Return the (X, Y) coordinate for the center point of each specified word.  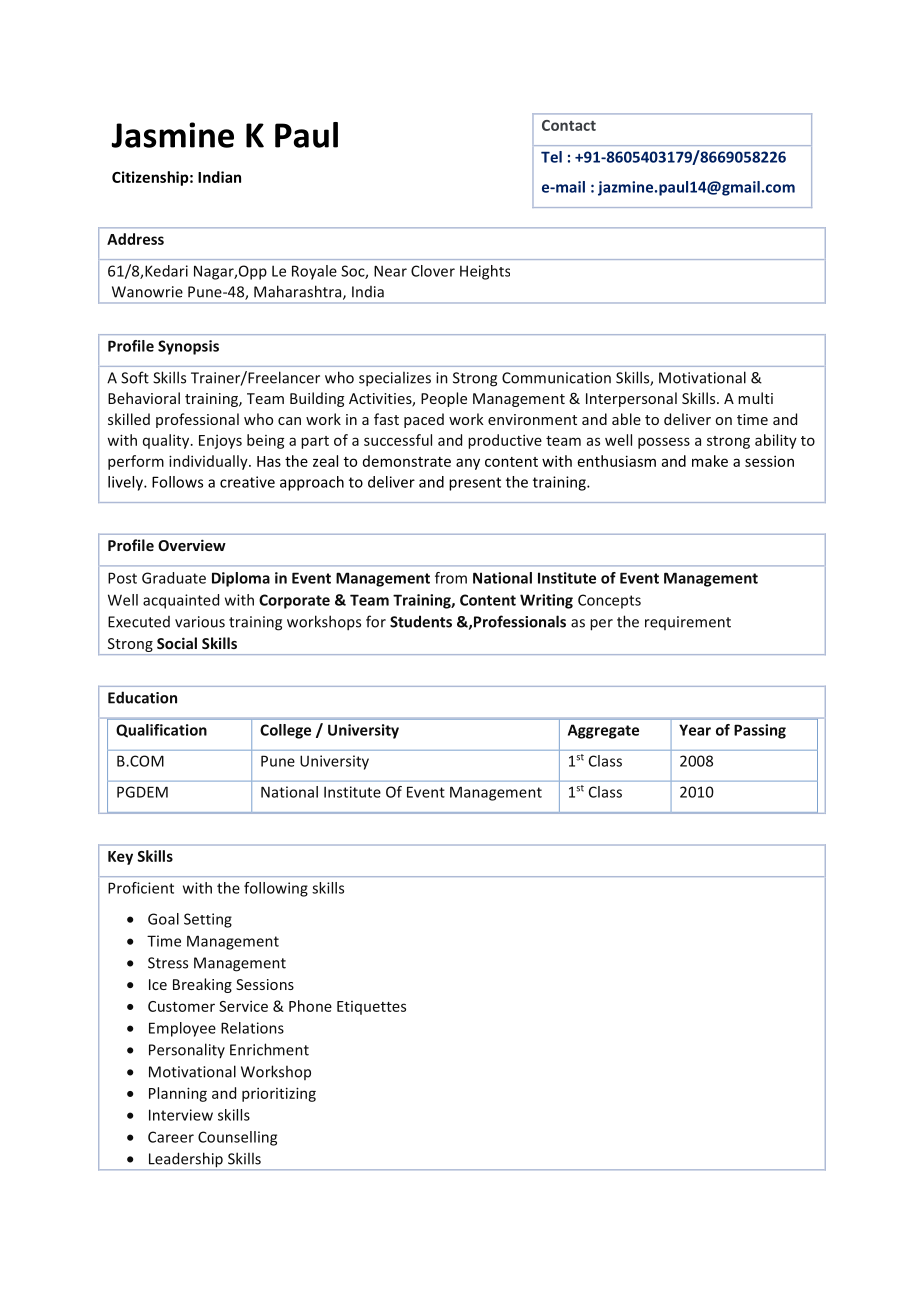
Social (177, 643)
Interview (181, 1115)
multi (755, 398)
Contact (569, 125)
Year (695, 730)
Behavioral (144, 398)
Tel (551, 157)
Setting (208, 920)
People (444, 399)
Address (135, 239)
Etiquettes (371, 1008)
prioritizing (279, 1094)
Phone (310, 1006)
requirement (688, 623)
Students (421, 621)
